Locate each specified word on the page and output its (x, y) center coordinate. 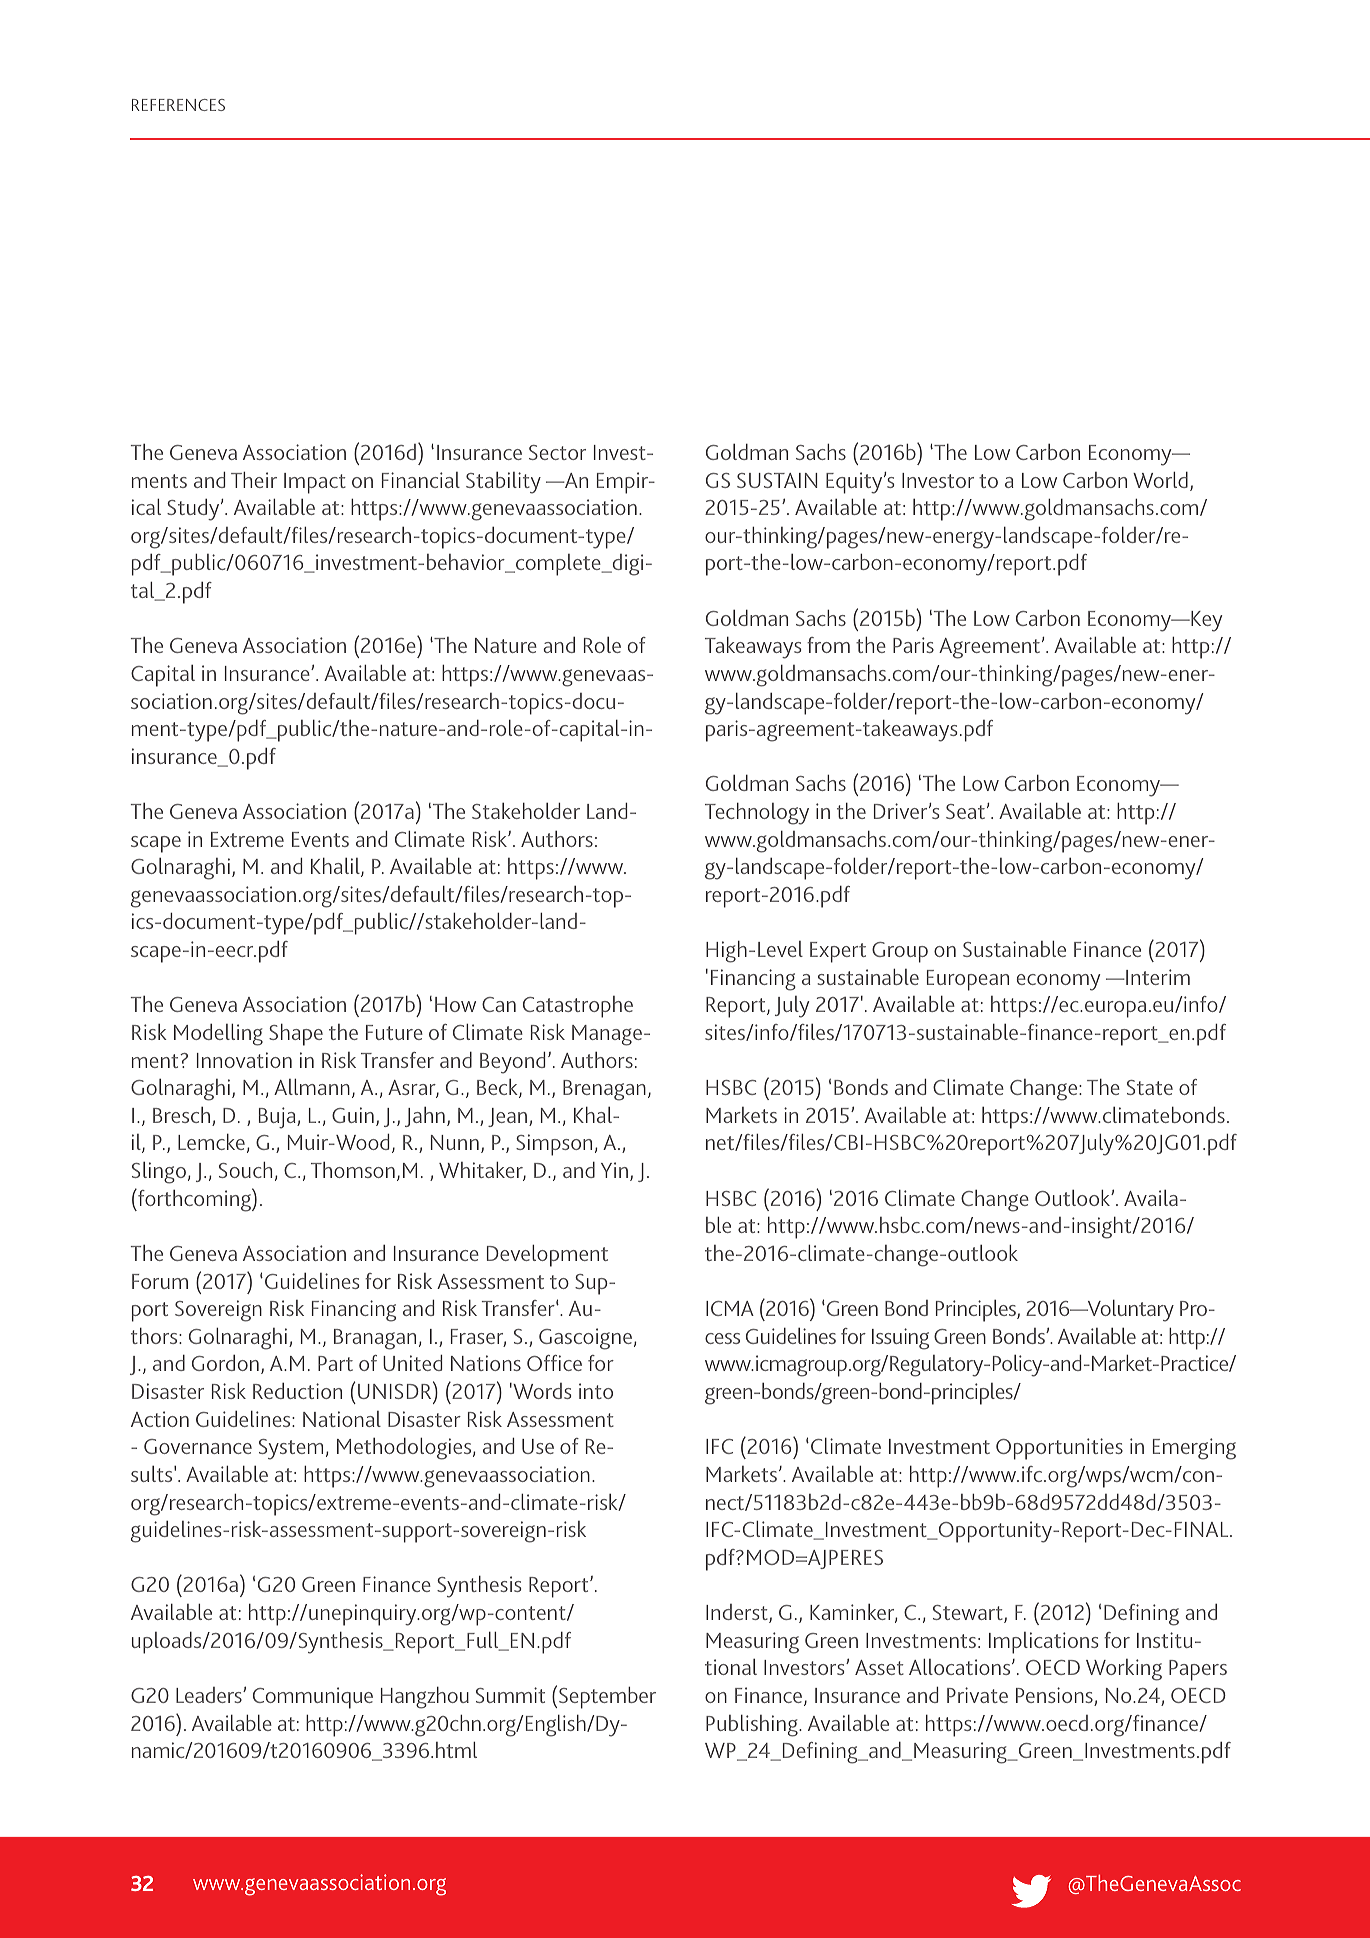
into (596, 1391)
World (1160, 480)
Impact (315, 483)
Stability (503, 483)
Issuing (900, 1339)
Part (335, 1363)
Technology (757, 814)
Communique (313, 1698)
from (828, 645)
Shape (296, 1035)
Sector (557, 452)
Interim (1157, 977)
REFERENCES (178, 105)
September (607, 1698)
